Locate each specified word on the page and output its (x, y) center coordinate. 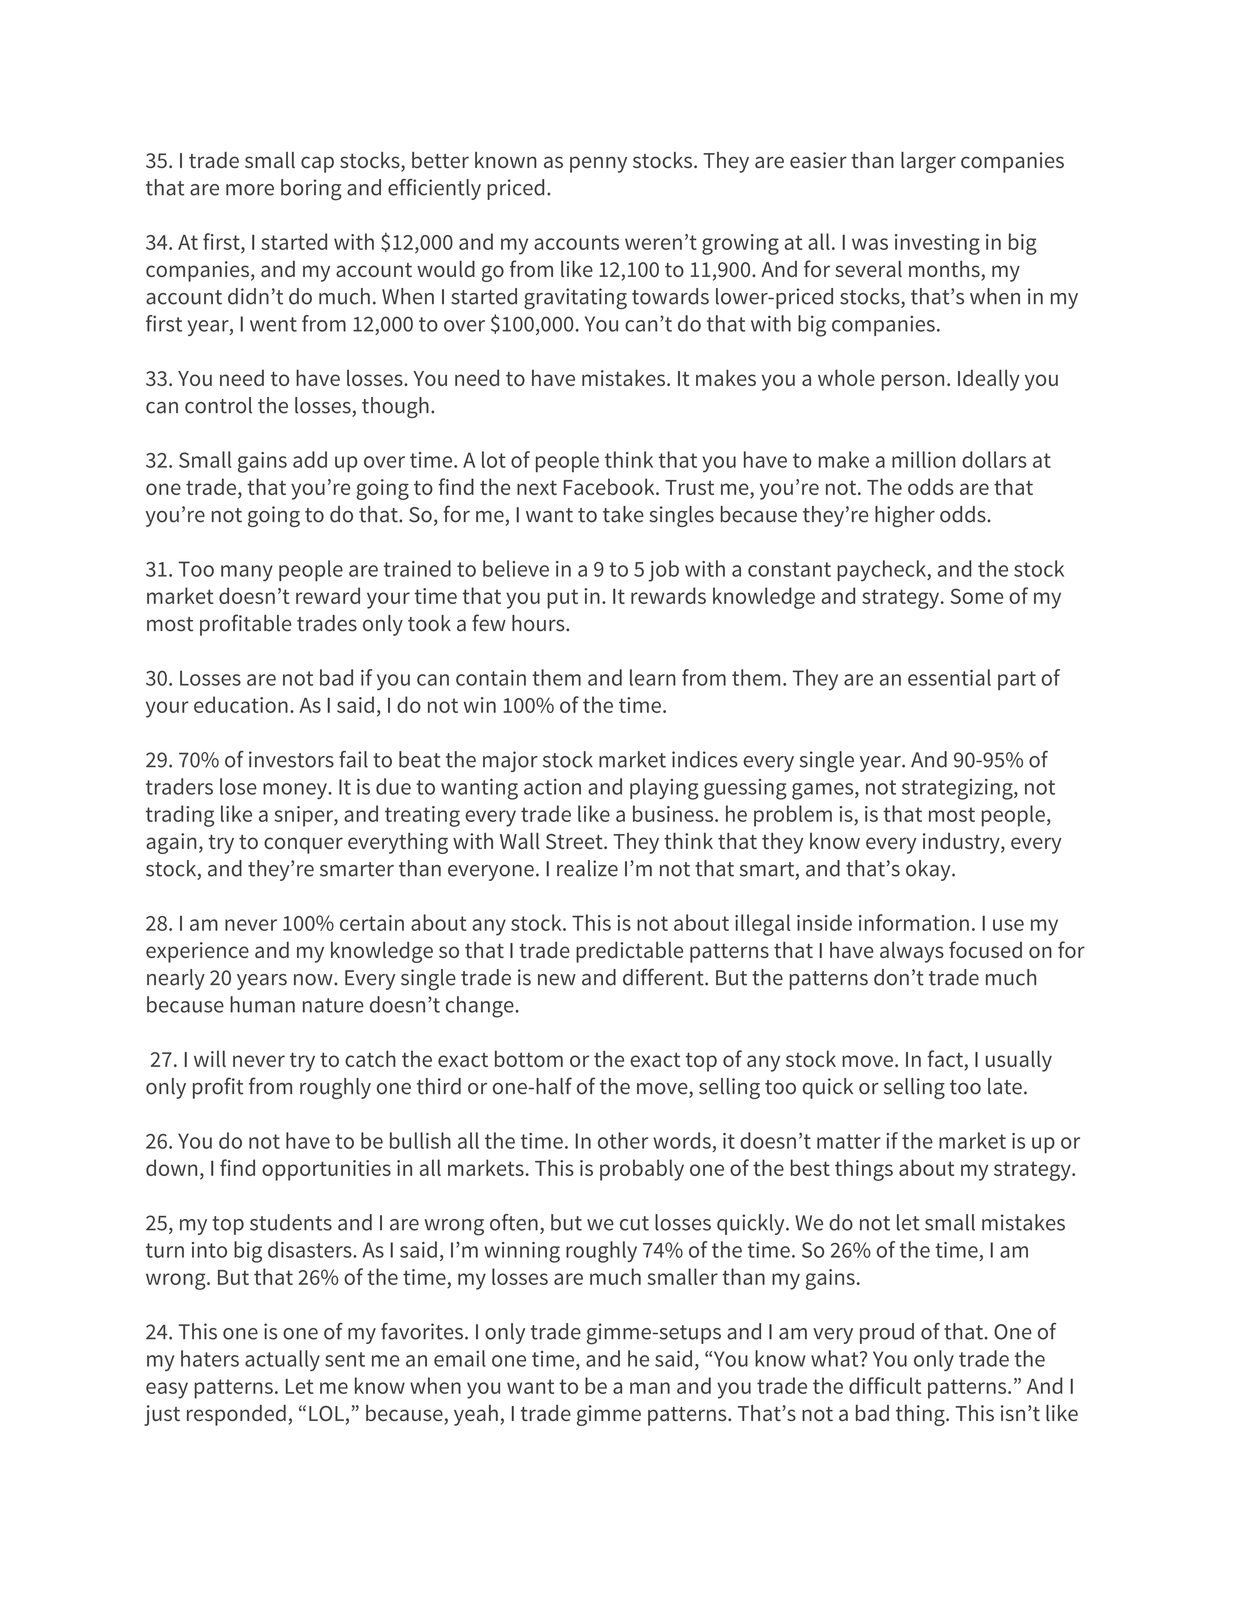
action (552, 787)
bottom (529, 1058)
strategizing (958, 789)
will (210, 1058)
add (310, 459)
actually (282, 1360)
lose (238, 786)
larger (928, 162)
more (250, 190)
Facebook (610, 486)
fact (946, 1060)
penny (598, 164)
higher (905, 516)
